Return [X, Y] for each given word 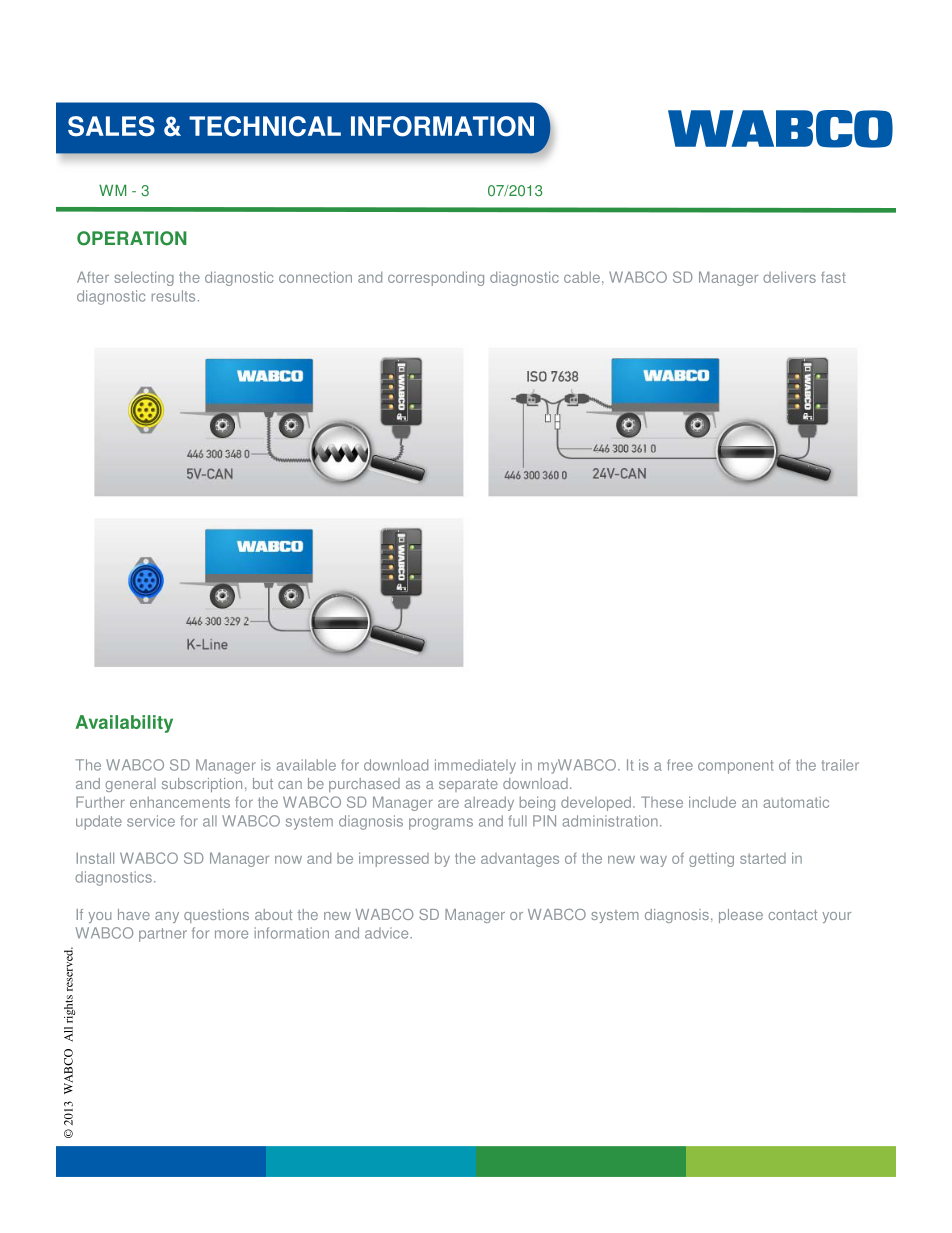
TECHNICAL [265, 126]
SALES [111, 126]
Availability [124, 724]
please [741, 916]
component [736, 767]
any [167, 917]
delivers [789, 277]
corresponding [436, 278]
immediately [475, 766]
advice [388, 933]
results [173, 296]
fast [833, 277]
